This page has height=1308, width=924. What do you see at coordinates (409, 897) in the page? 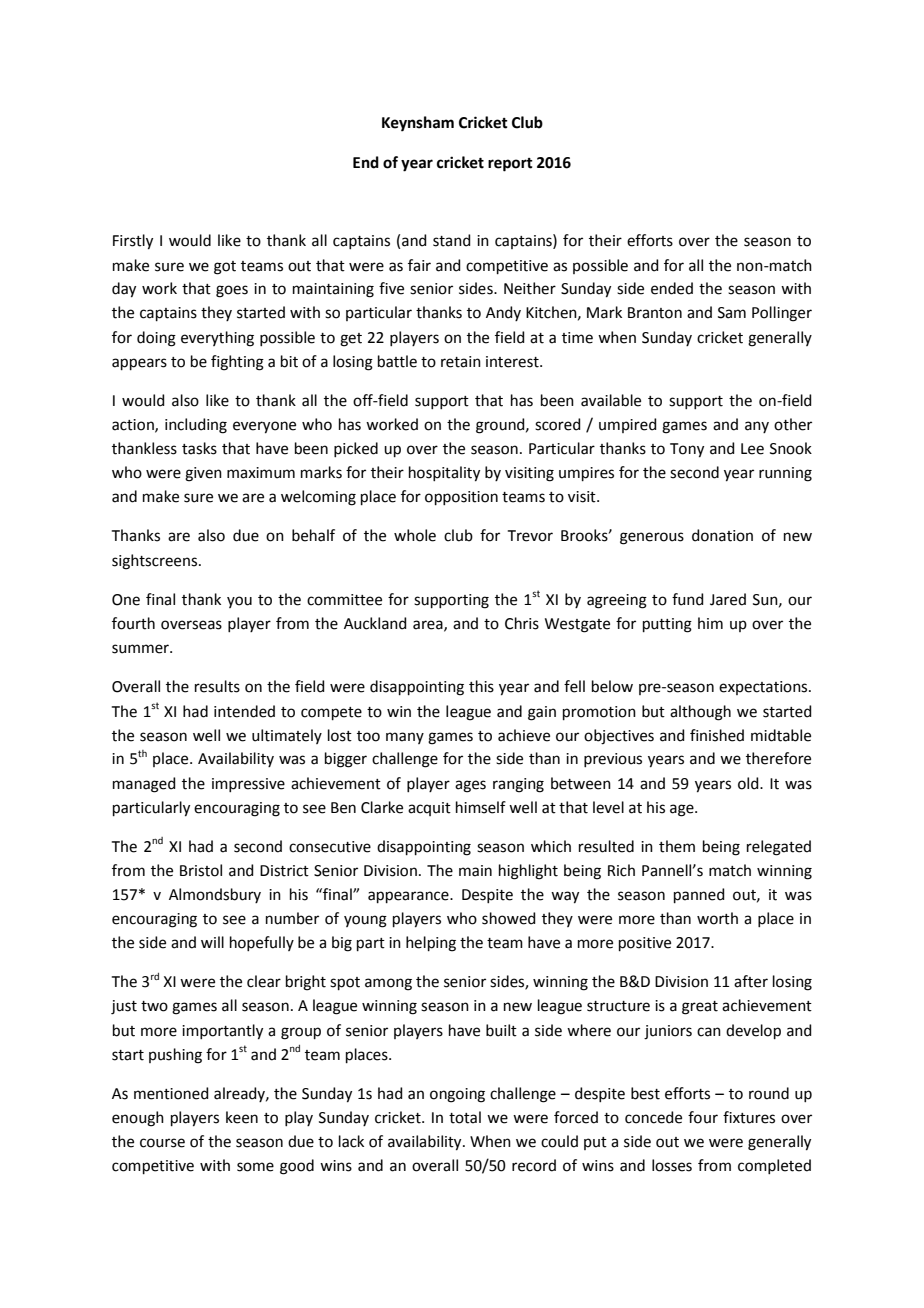
I see `appearance` at bounding box center [409, 897].
